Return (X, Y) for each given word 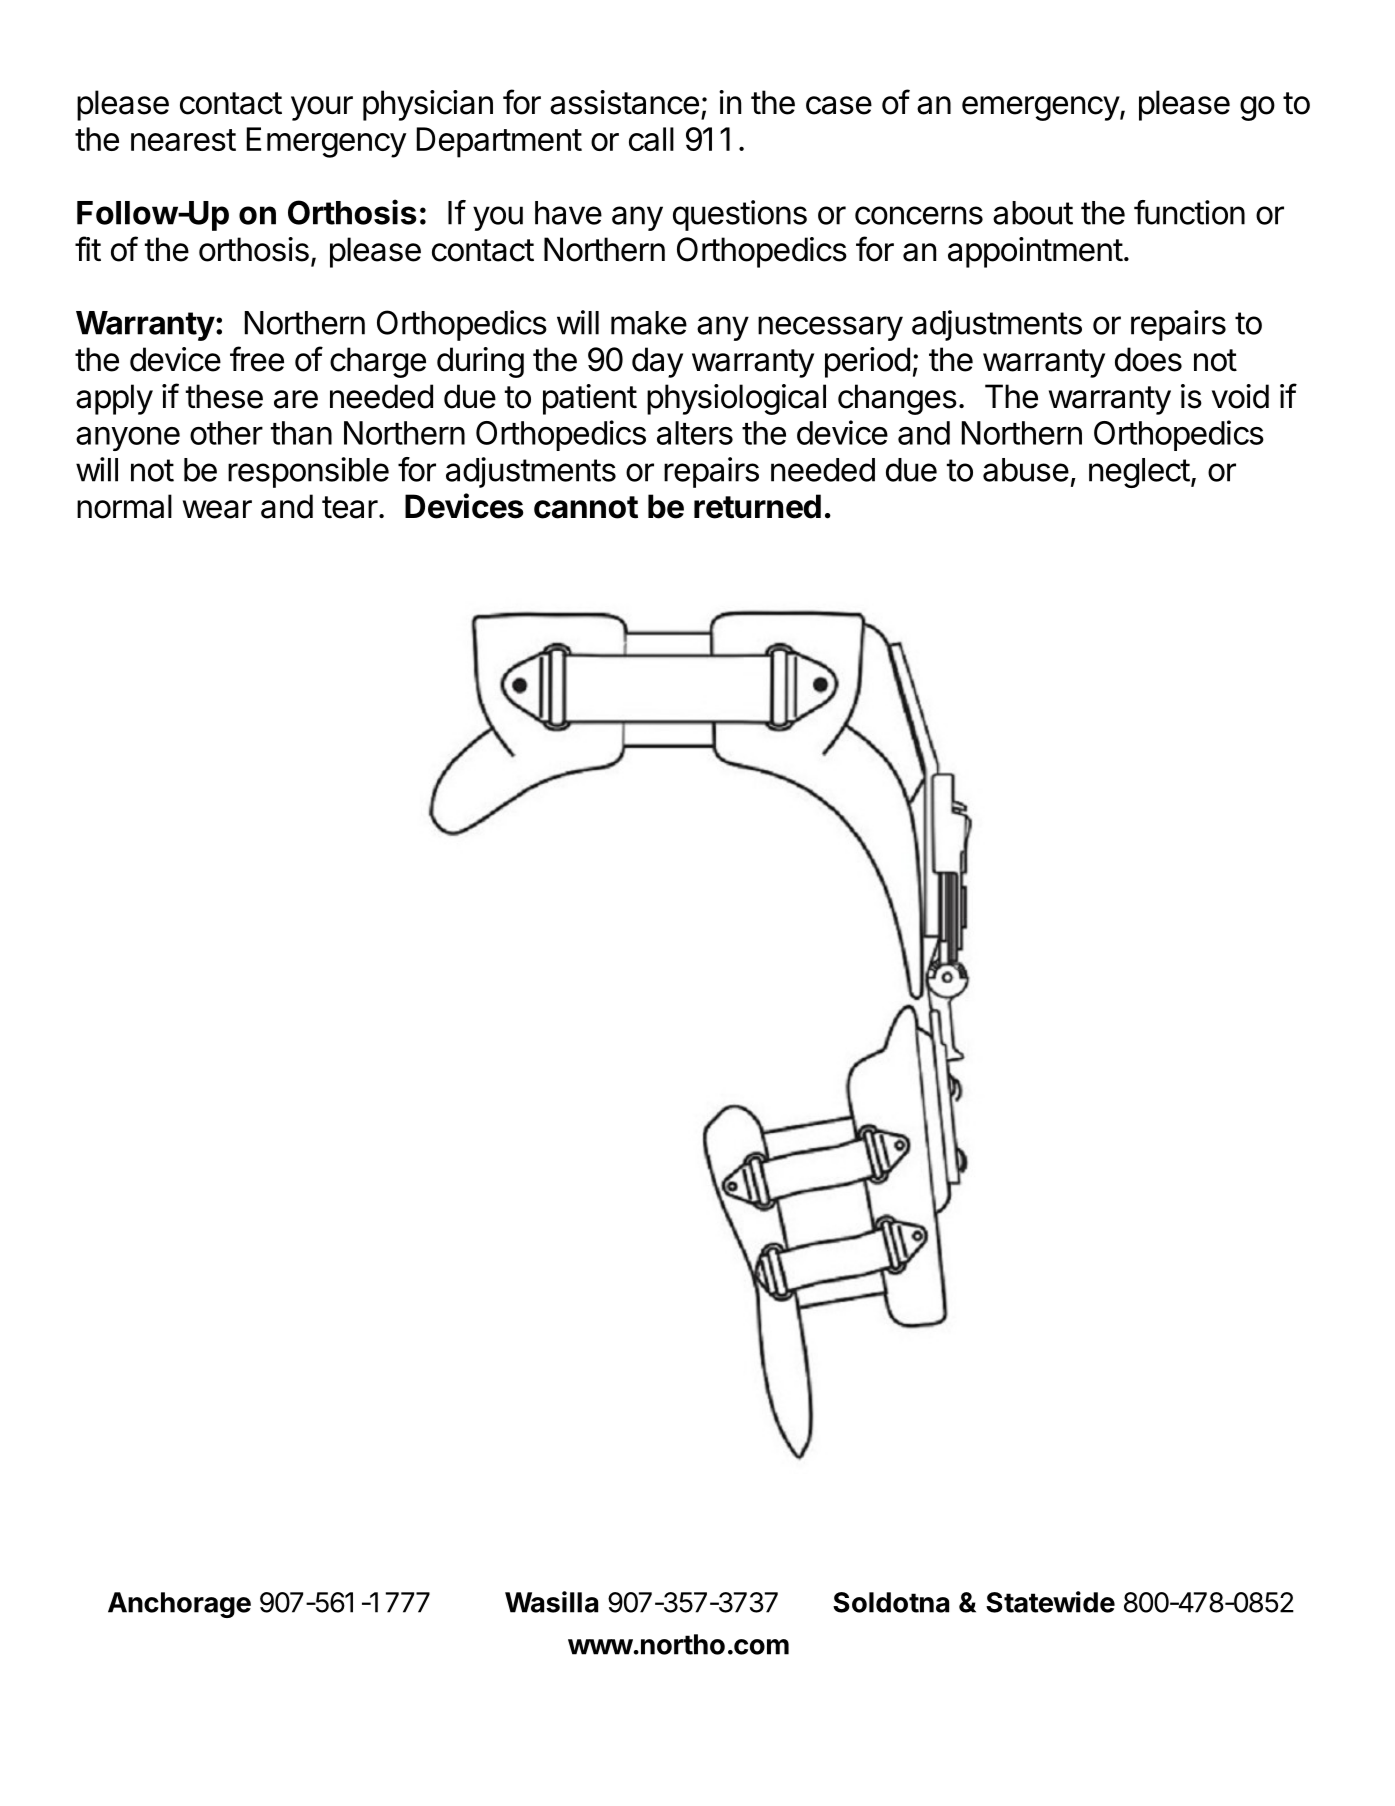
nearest (183, 140)
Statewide (1050, 1602)
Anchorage (179, 1605)
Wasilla (551, 1602)
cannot (586, 507)
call (651, 139)
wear (217, 509)
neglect (1139, 473)
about (1033, 213)
